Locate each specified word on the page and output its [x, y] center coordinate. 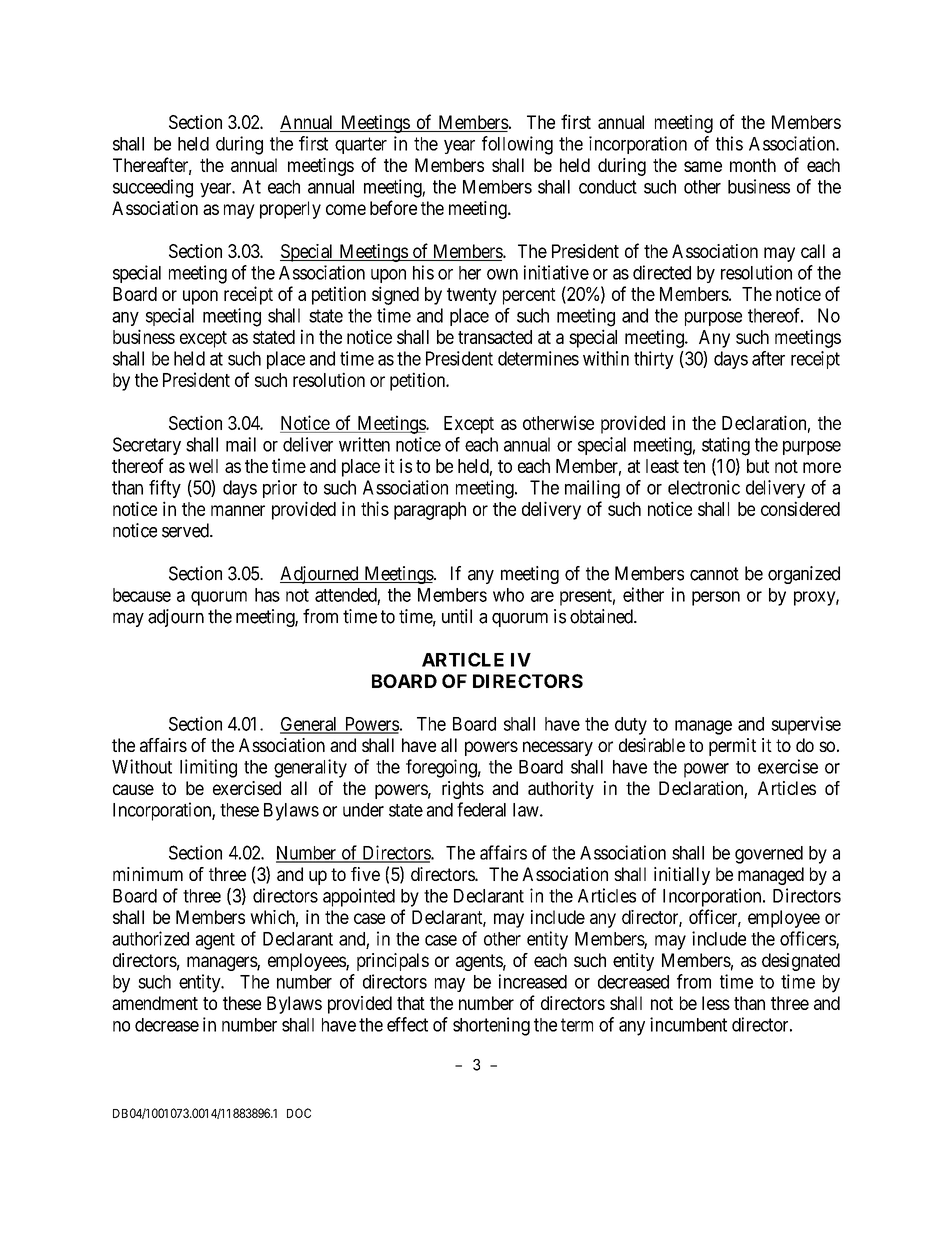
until [457, 616]
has [267, 595]
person [716, 598]
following [517, 145]
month [753, 165]
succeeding [153, 188]
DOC [299, 1113]
